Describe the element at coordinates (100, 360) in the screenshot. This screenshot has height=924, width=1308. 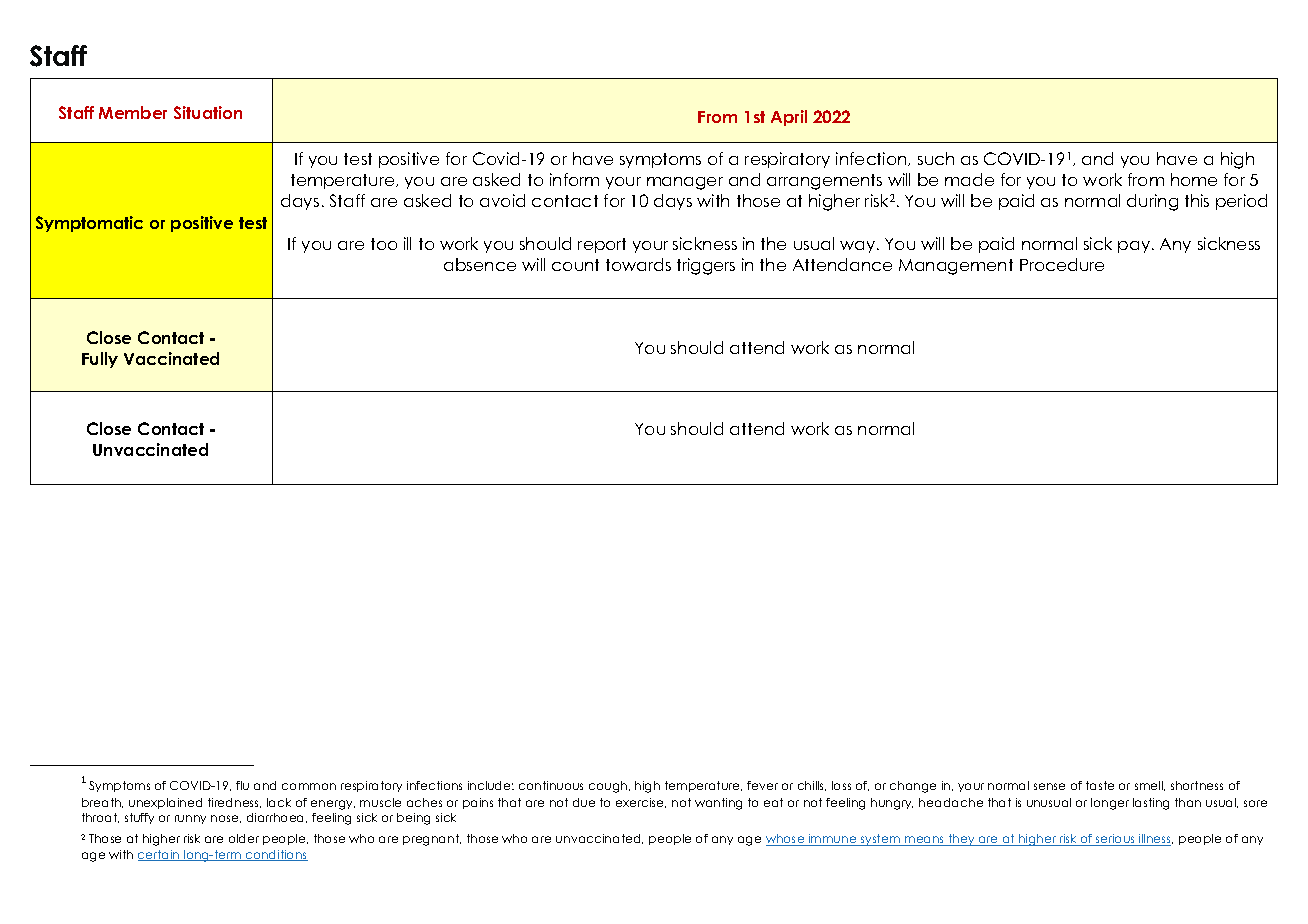
I see `Fully` at that location.
